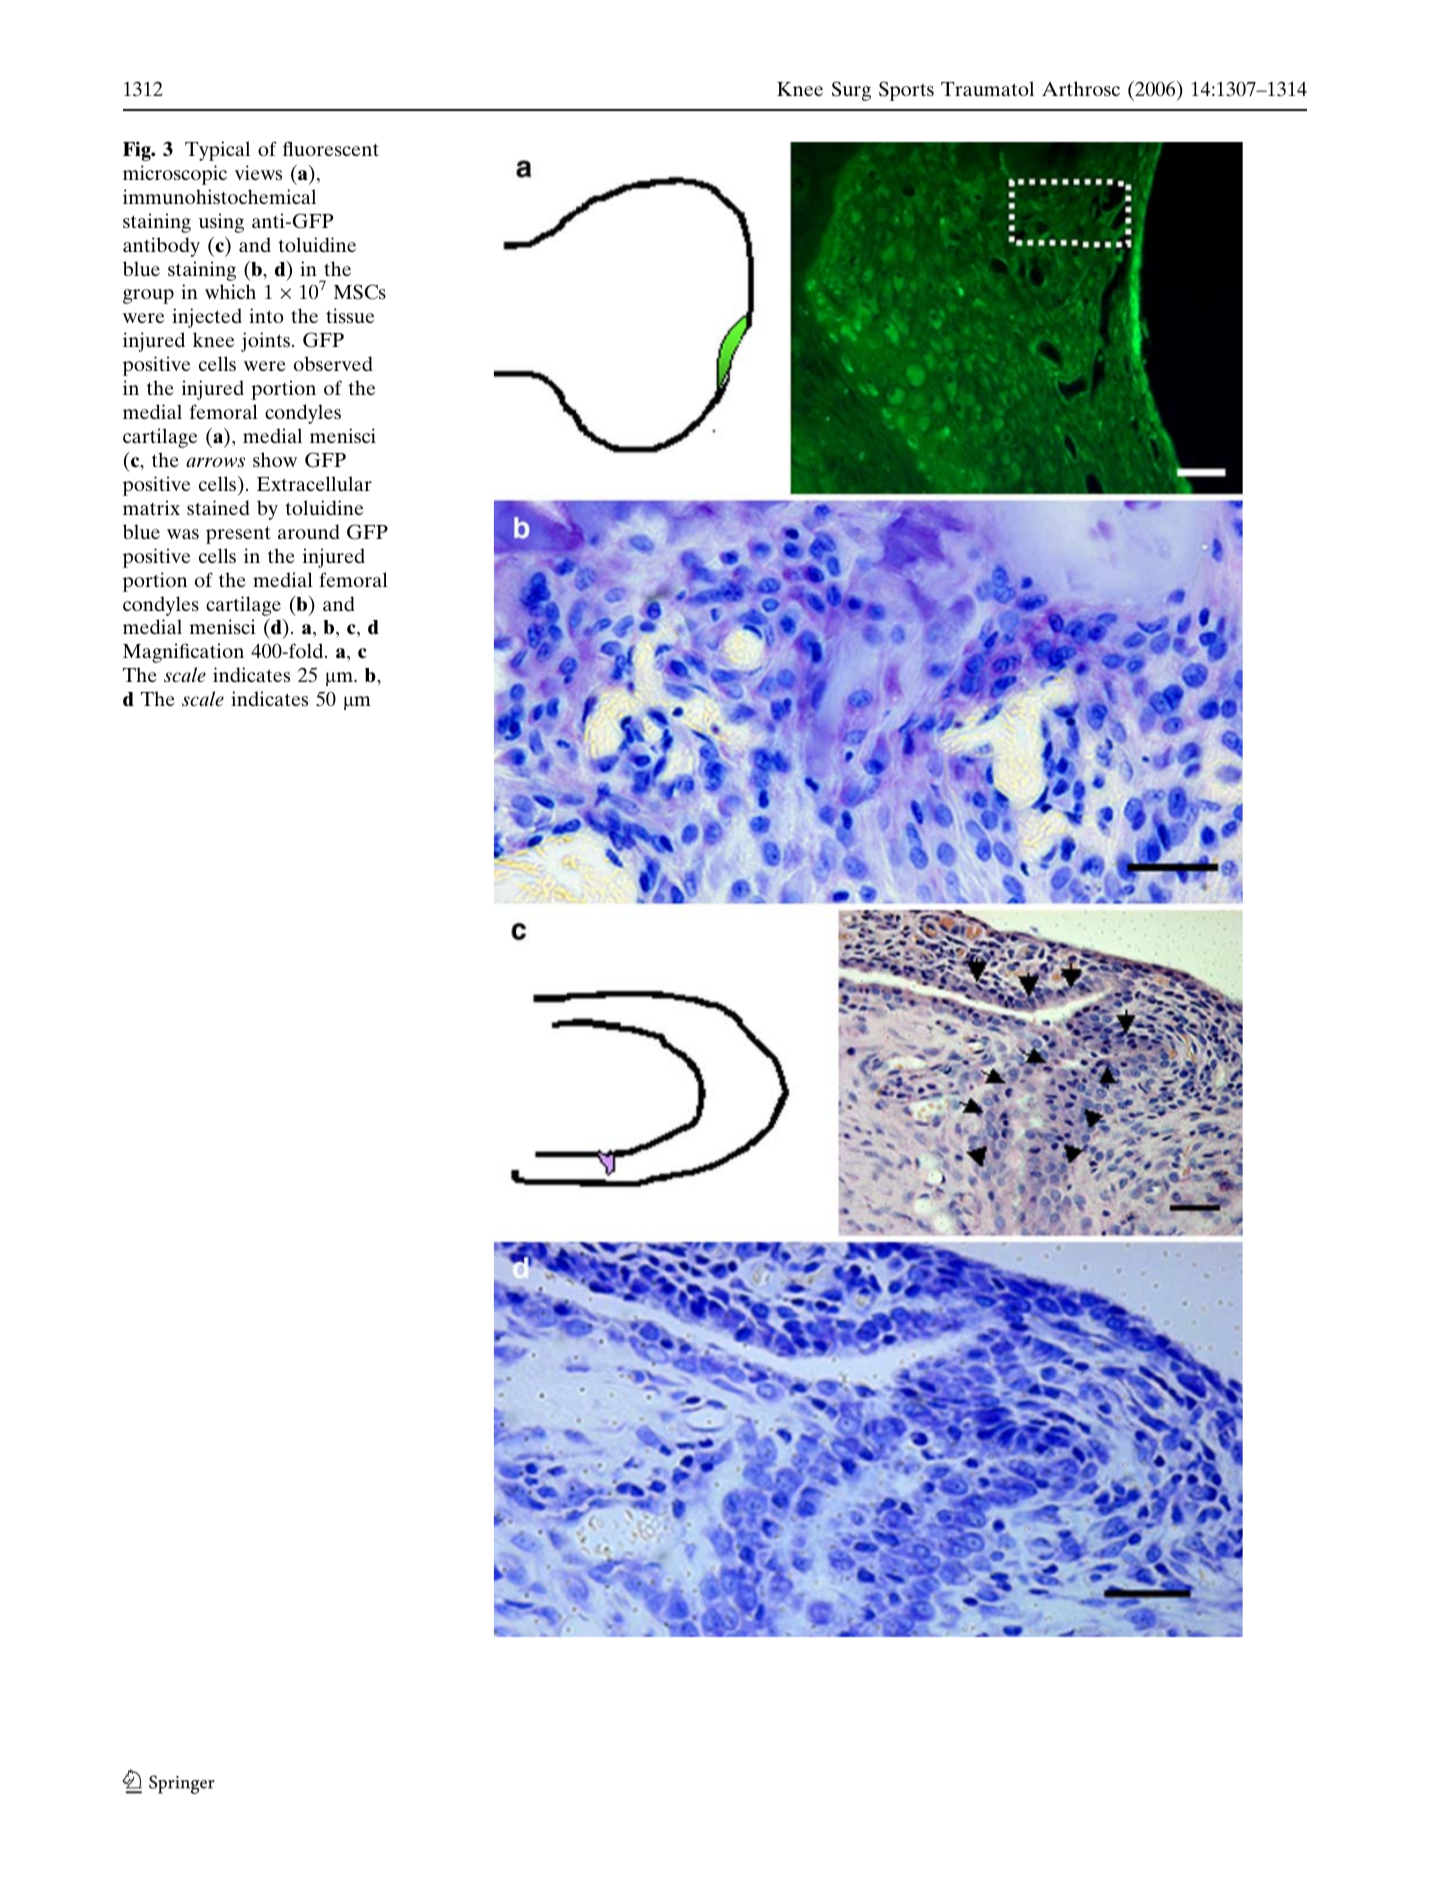 The height and width of the page is (1886, 1430). Describe the element at coordinates (265, 342) in the page. I see `joints` at that location.
